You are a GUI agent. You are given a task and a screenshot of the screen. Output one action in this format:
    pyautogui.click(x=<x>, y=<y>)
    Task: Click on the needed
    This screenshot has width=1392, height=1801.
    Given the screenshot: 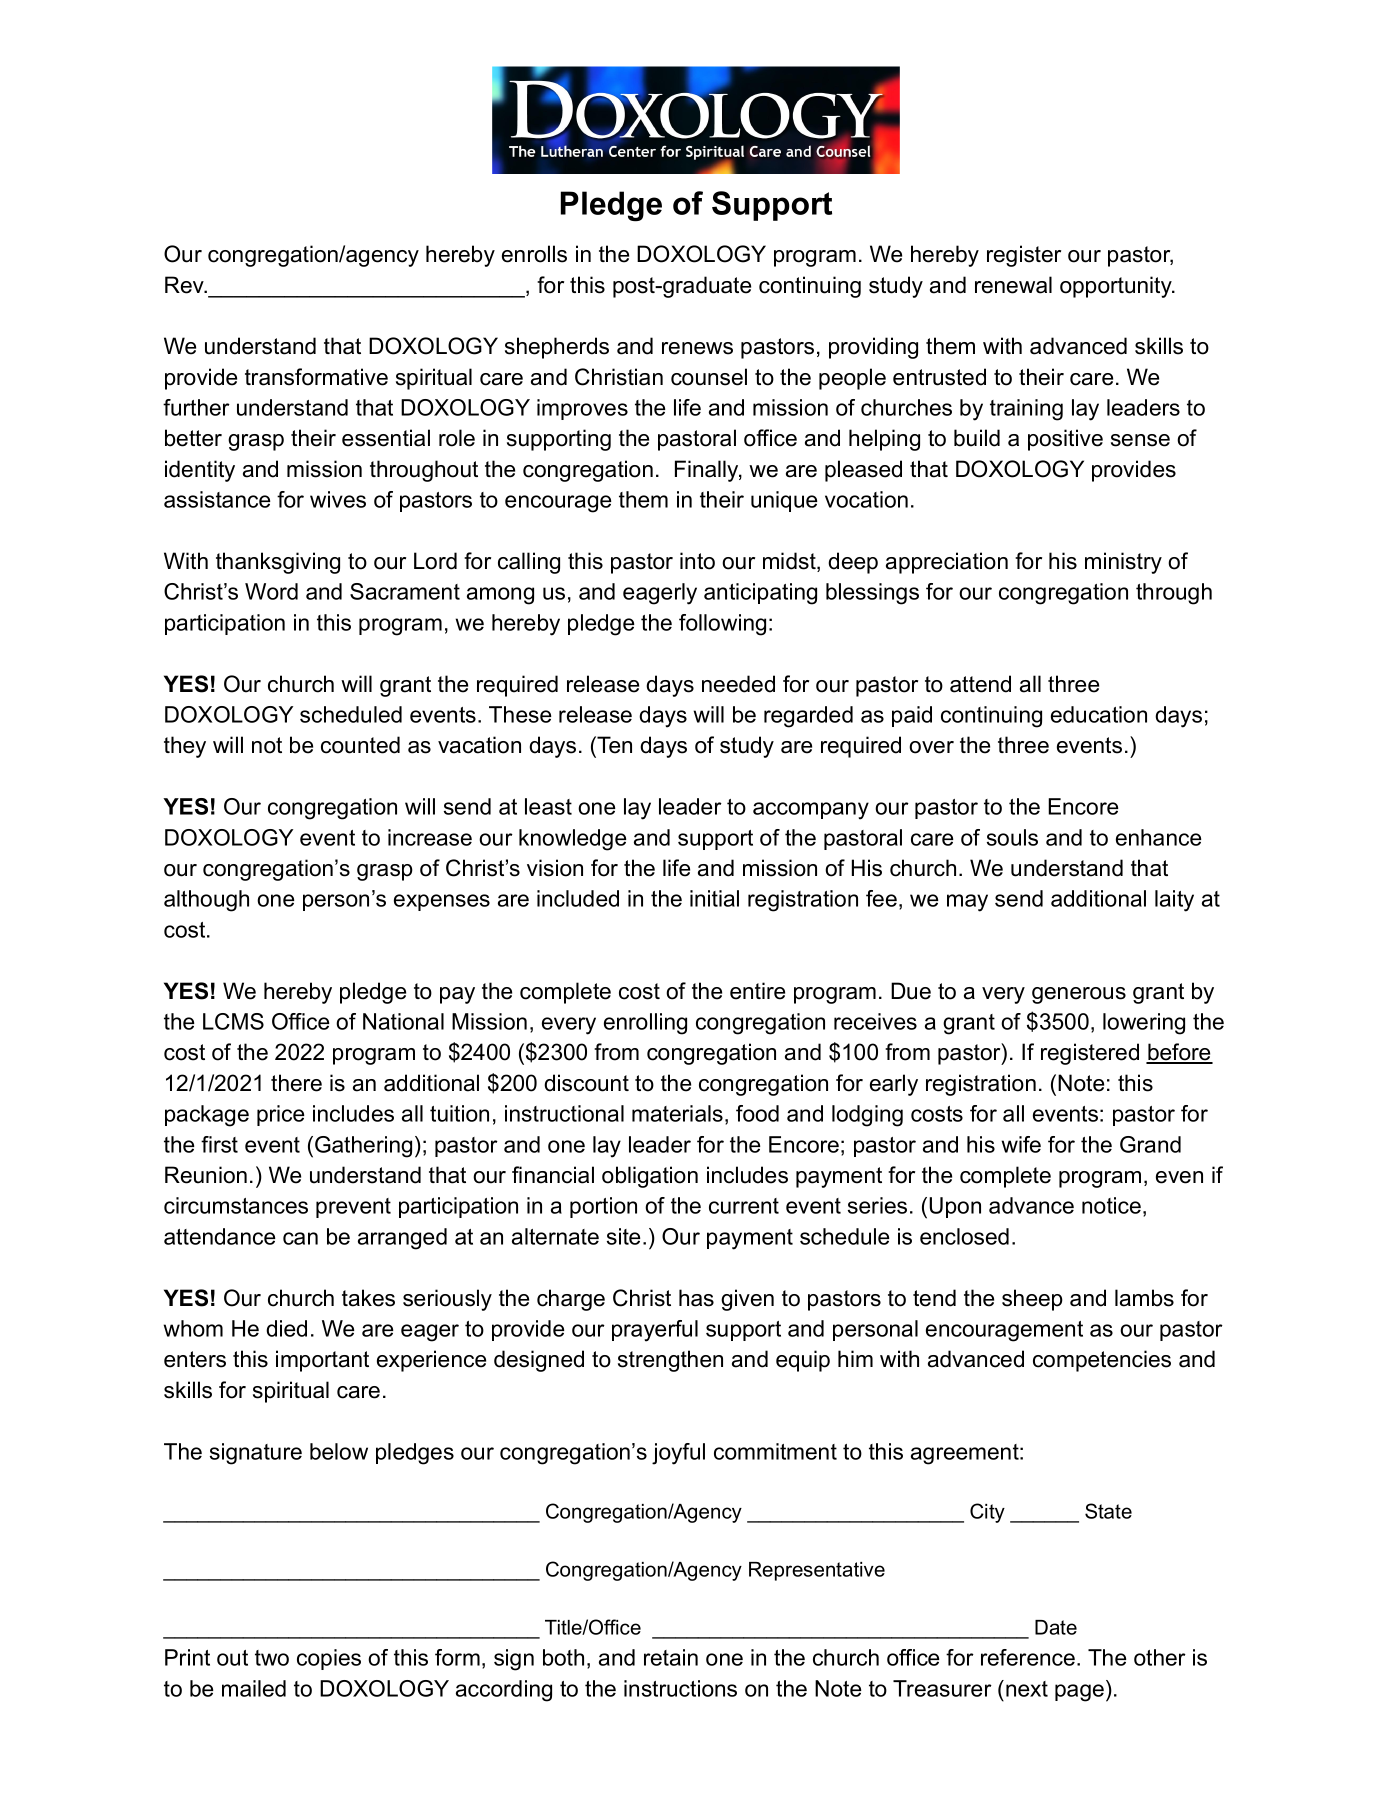 What is the action you would take?
    pyautogui.click(x=738, y=684)
